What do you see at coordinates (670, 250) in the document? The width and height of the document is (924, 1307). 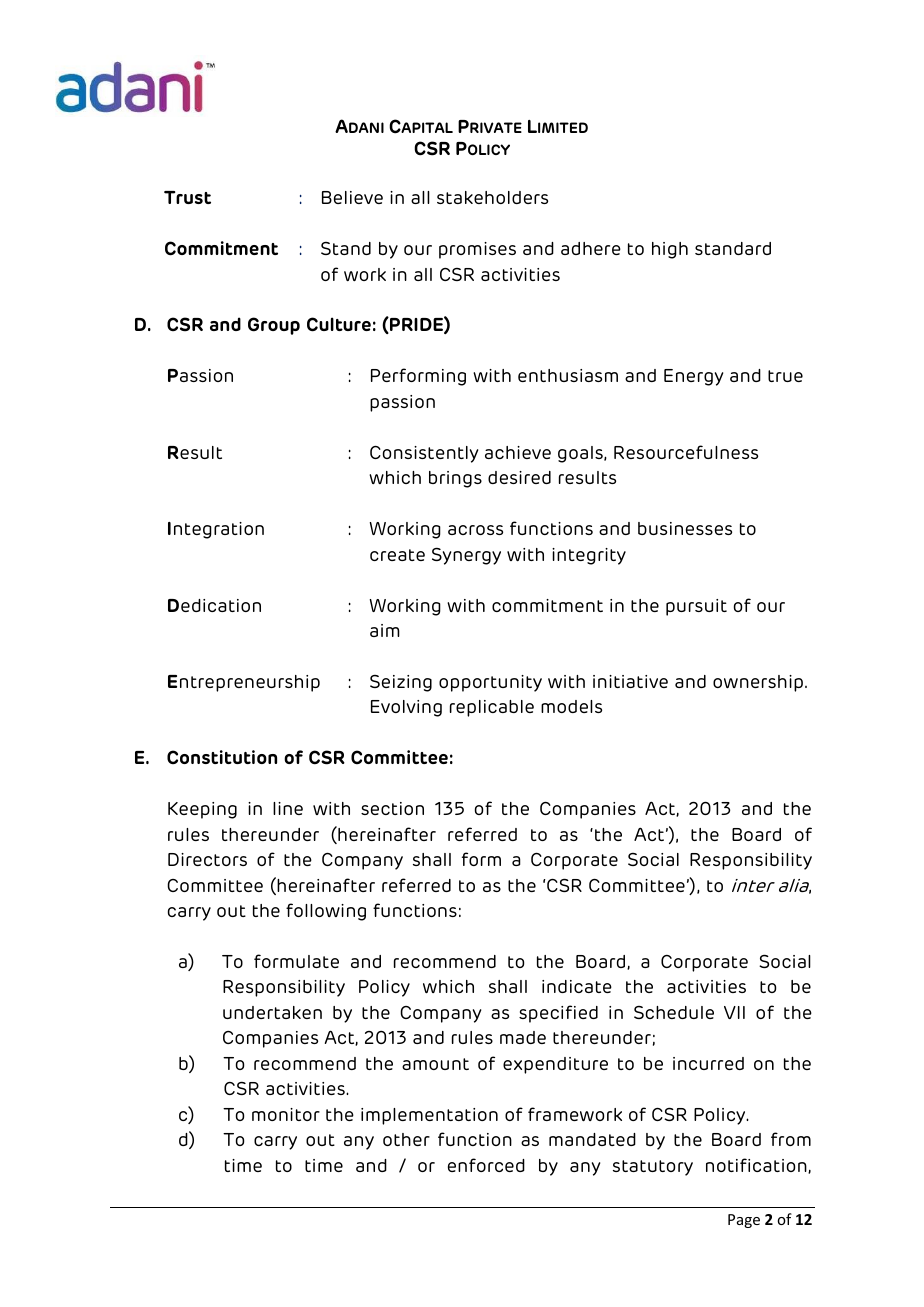 I see `high` at bounding box center [670, 250].
